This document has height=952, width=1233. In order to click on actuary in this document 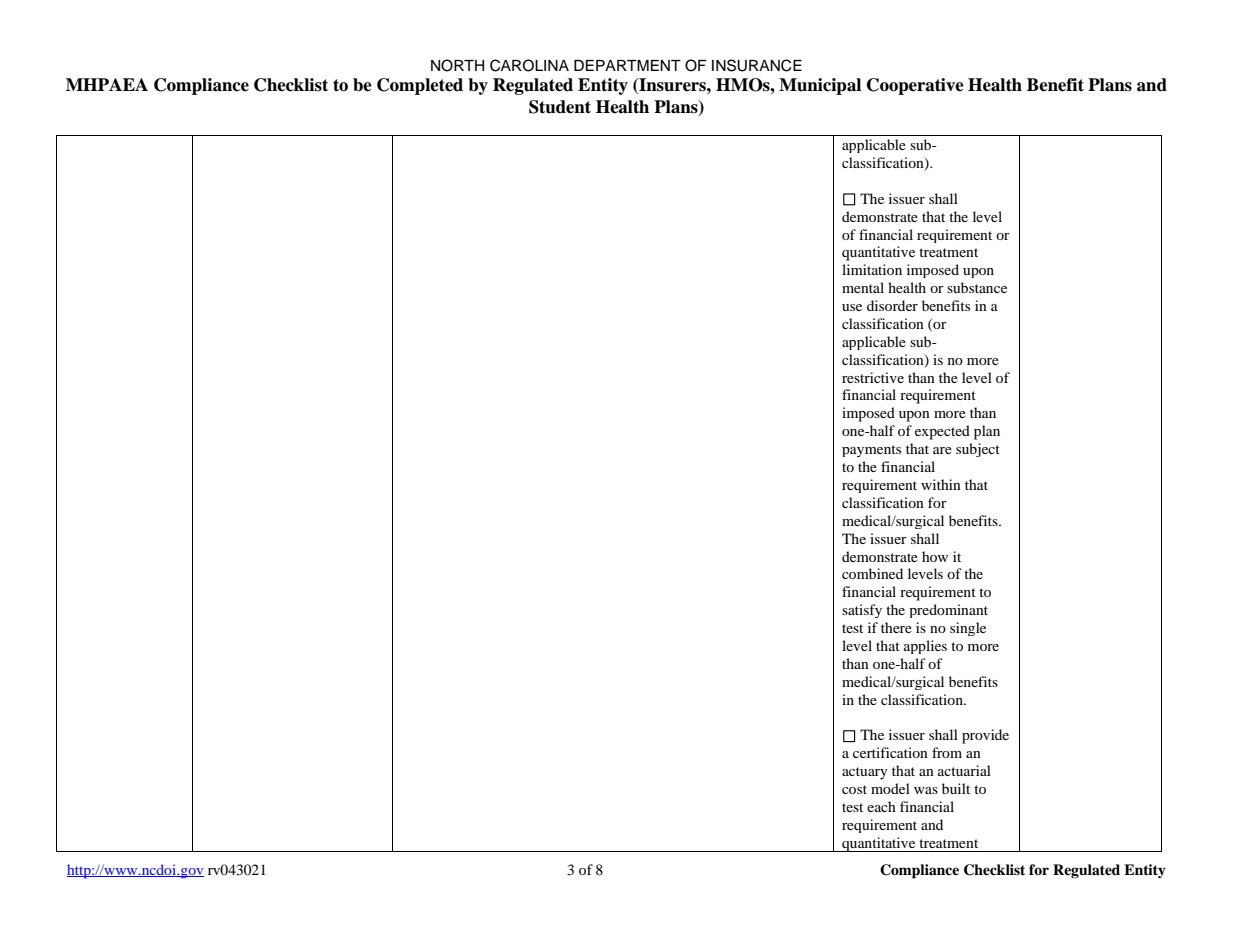, I will do `click(865, 773)`.
